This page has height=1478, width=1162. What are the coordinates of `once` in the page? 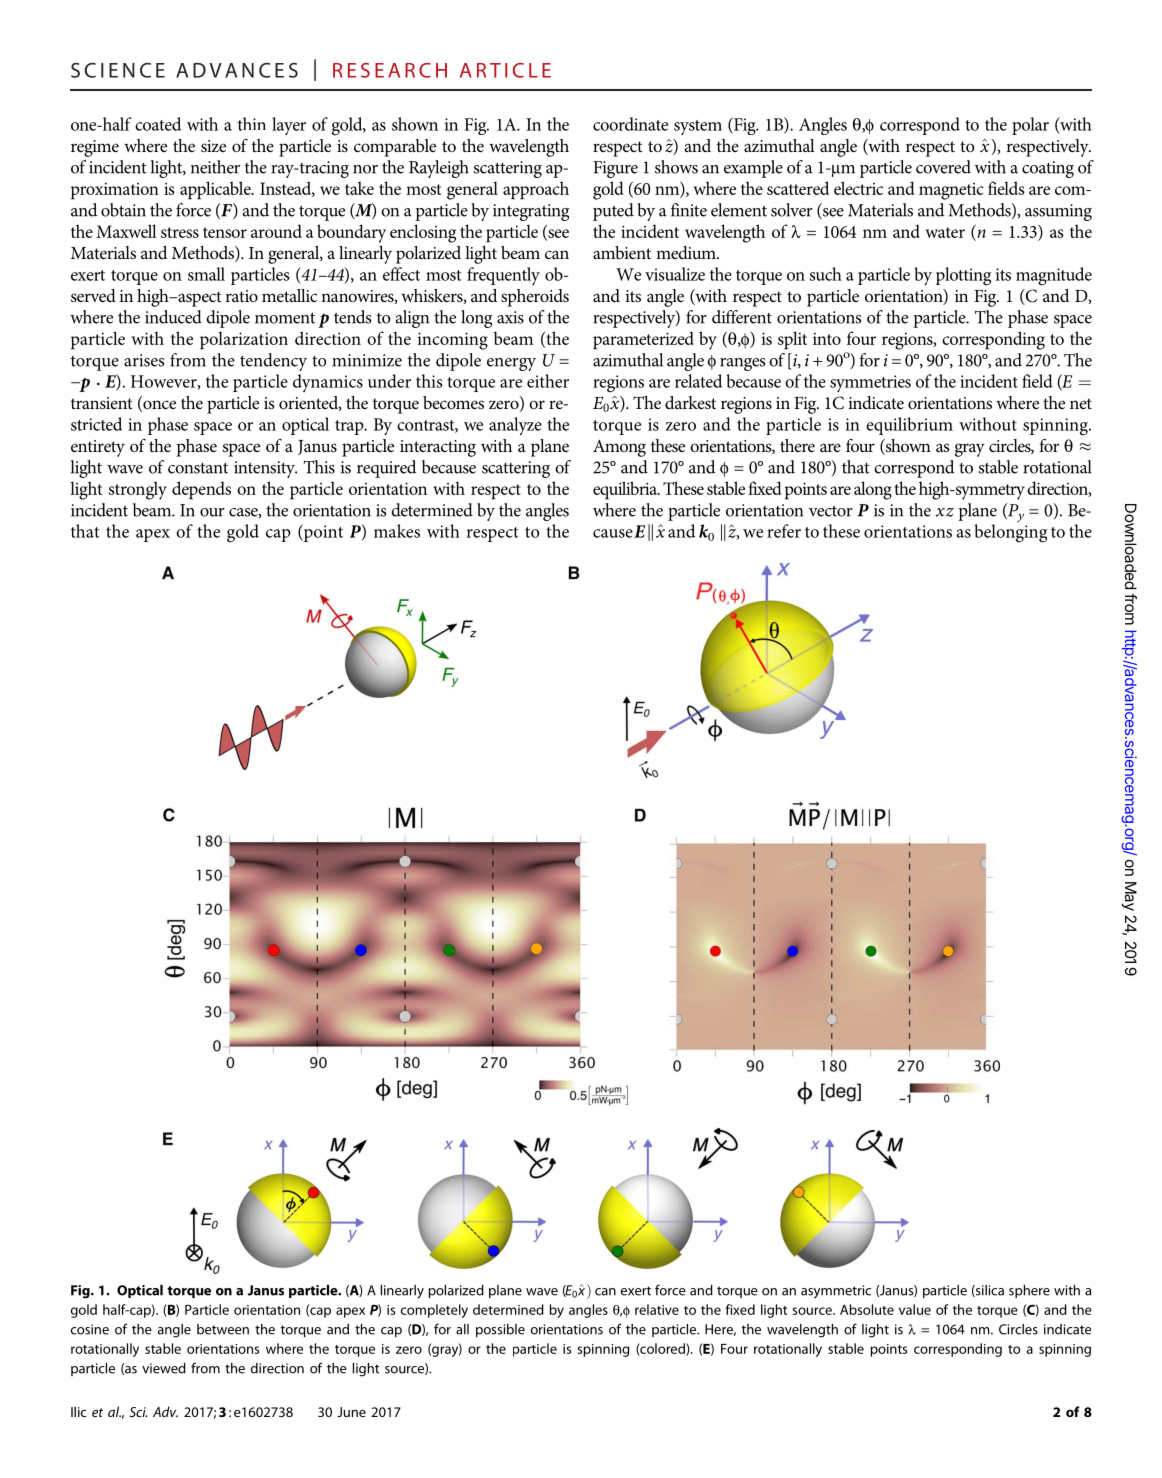 It's located at (158, 406).
